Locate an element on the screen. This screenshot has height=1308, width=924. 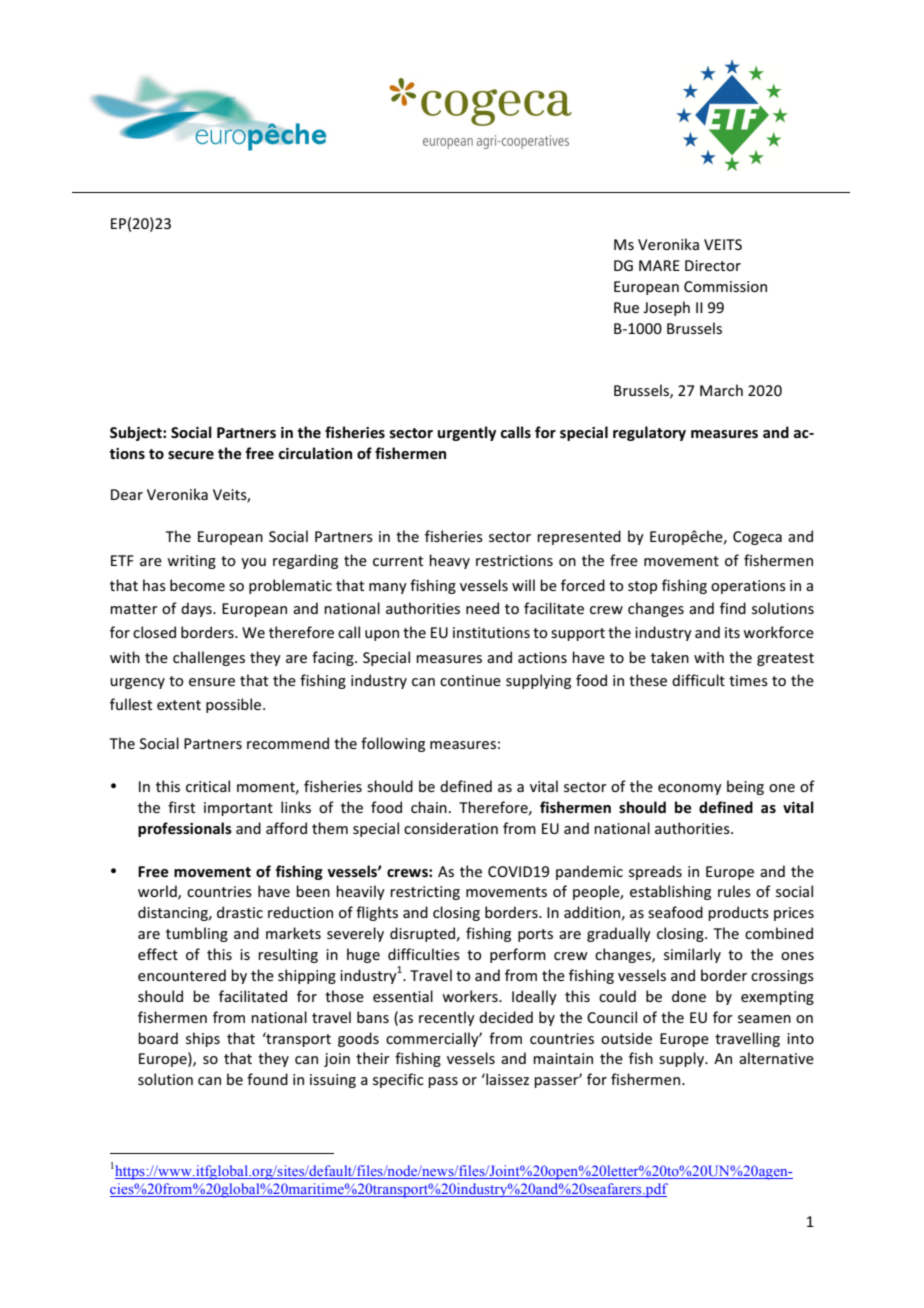
Commission is located at coordinates (725, 286).
